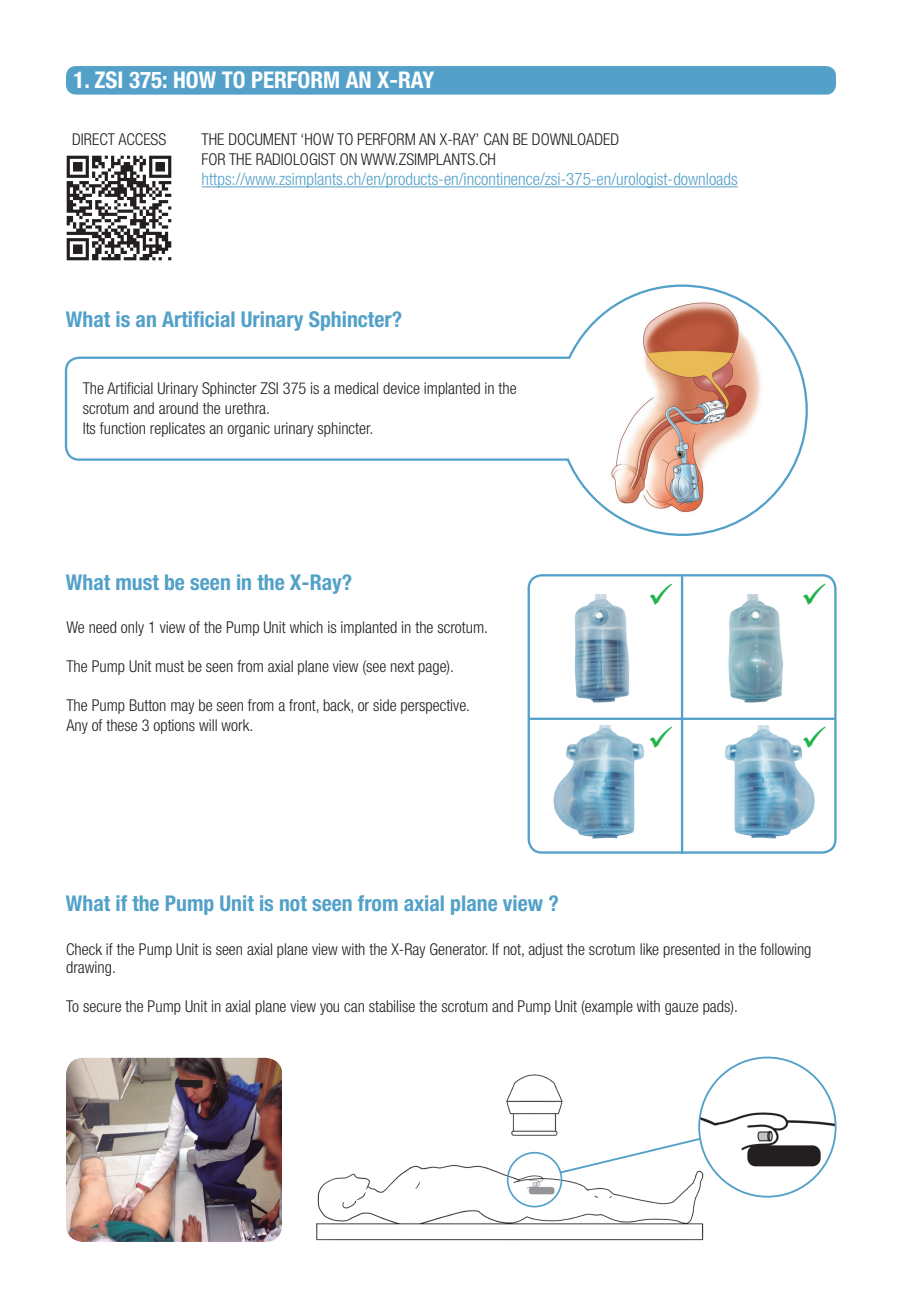 The height and width of the screenshot is (1308, 924). Describe the element at coordinates (182, 708) in the screenshot. I see `may` at that location.
